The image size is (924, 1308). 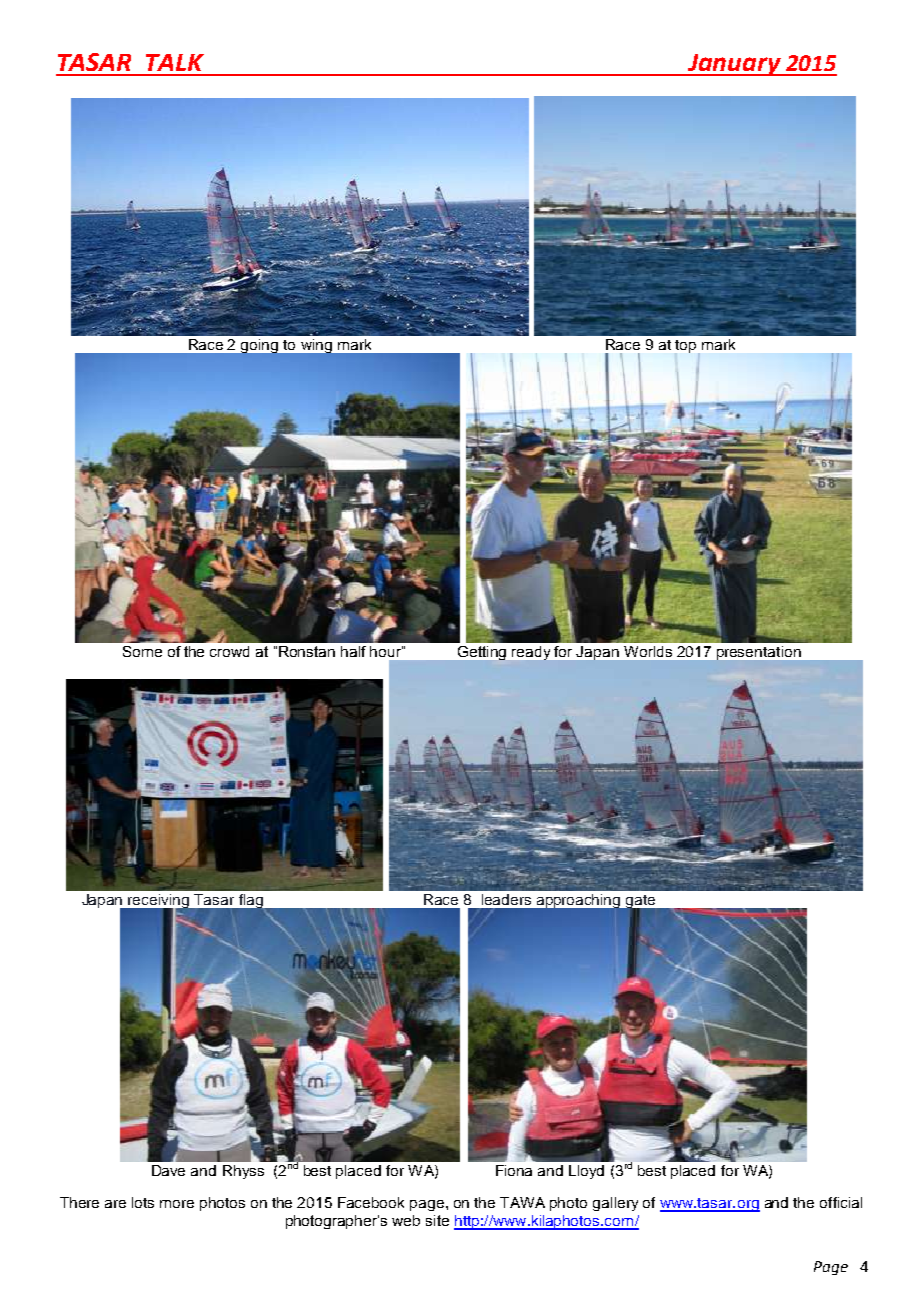 What do you see at coordinates (841, 1202) in the screenshot?
I see `official` at bounding box center [841, 1202].
